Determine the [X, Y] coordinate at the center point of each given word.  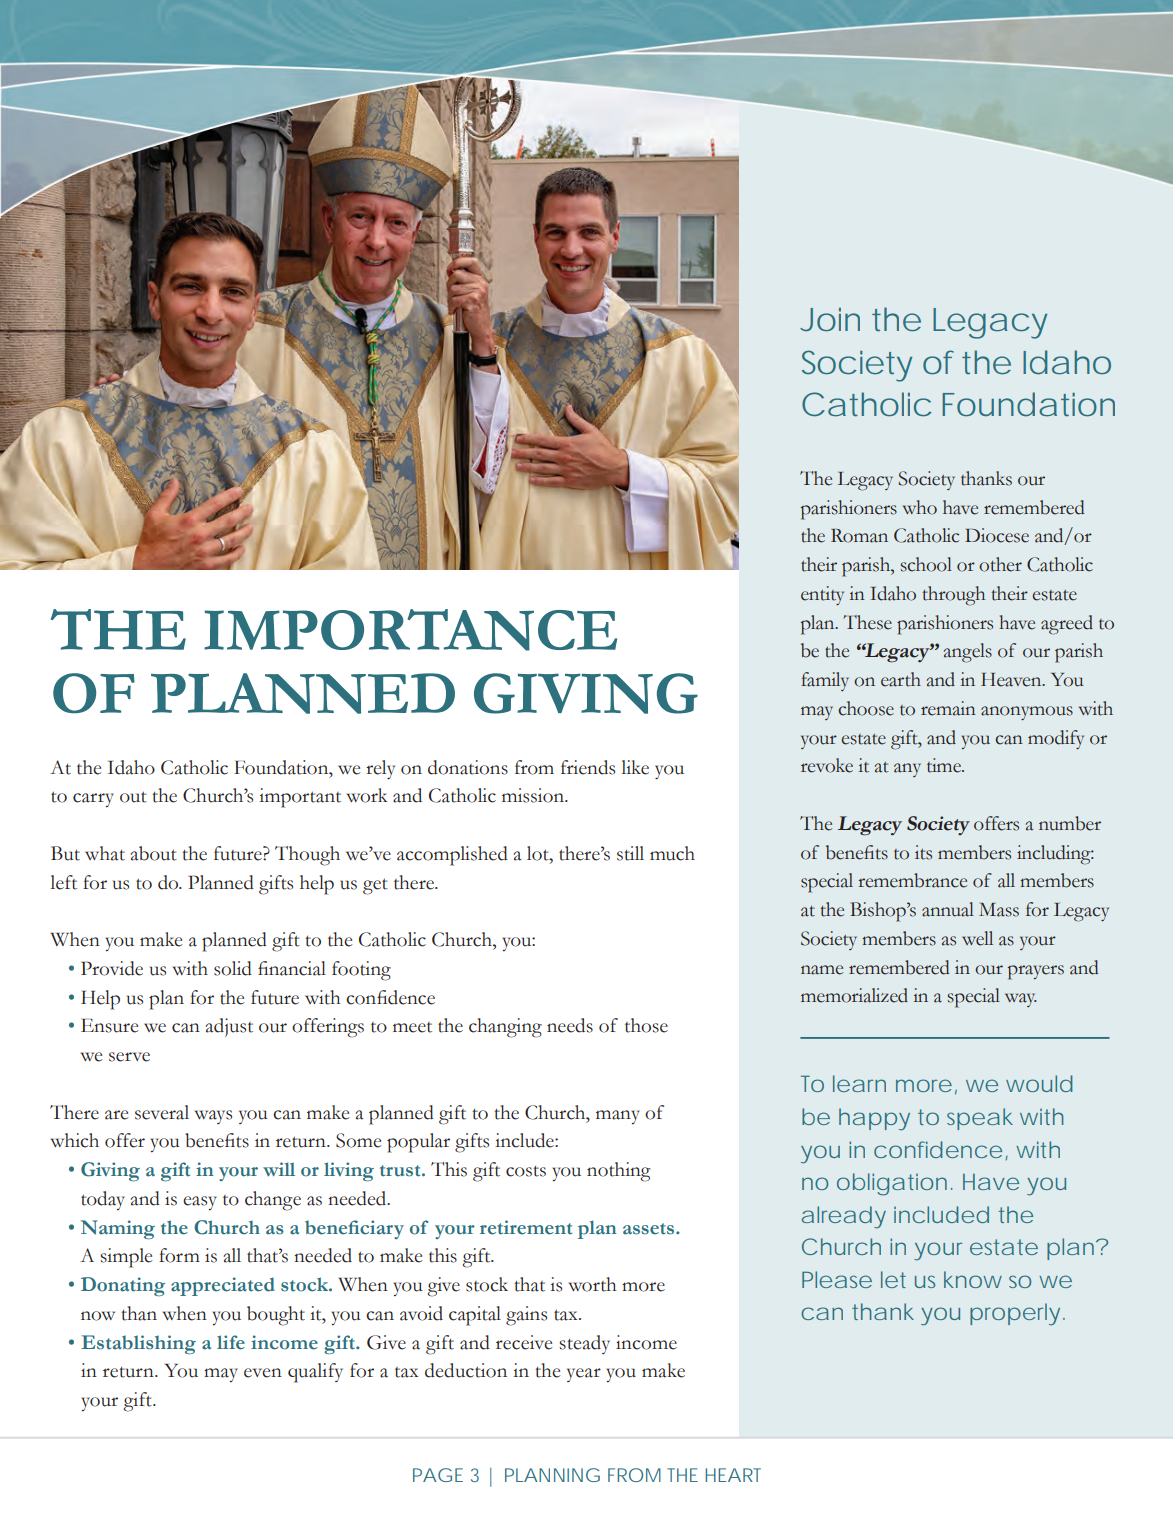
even [263, 1373]
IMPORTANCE [410, 630]
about [153, 853]
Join [830, 319]
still [630, 853]
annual [948, 909]
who [920, 507]
